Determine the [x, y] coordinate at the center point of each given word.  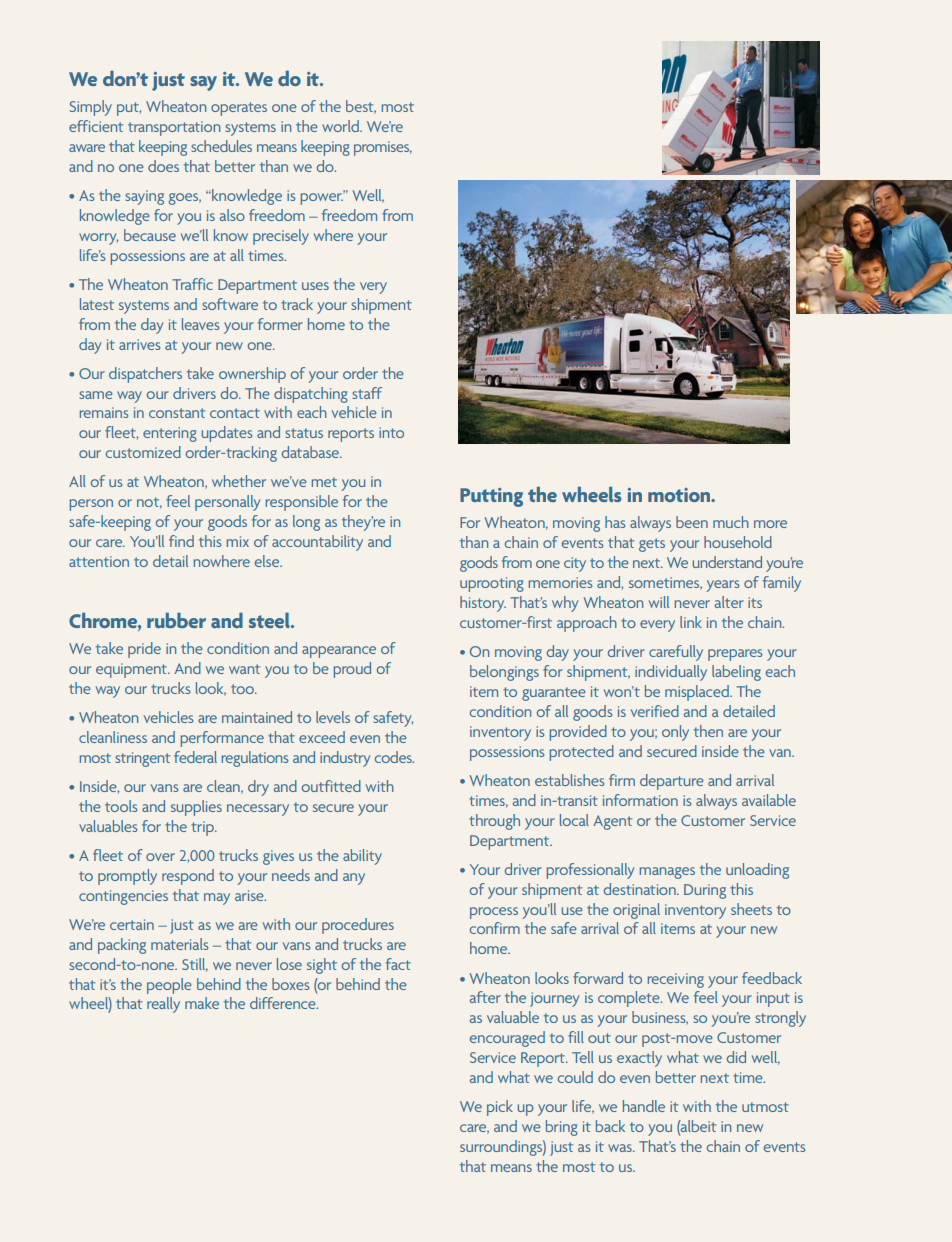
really [163, 1005]
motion [680, 495]
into [391, 432]
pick [500, 1108]
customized [143, 452]
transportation [174, 128]
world [341, 126]
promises [383, 148]
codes [394, 757]
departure [671, 782]
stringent [142, 759]
